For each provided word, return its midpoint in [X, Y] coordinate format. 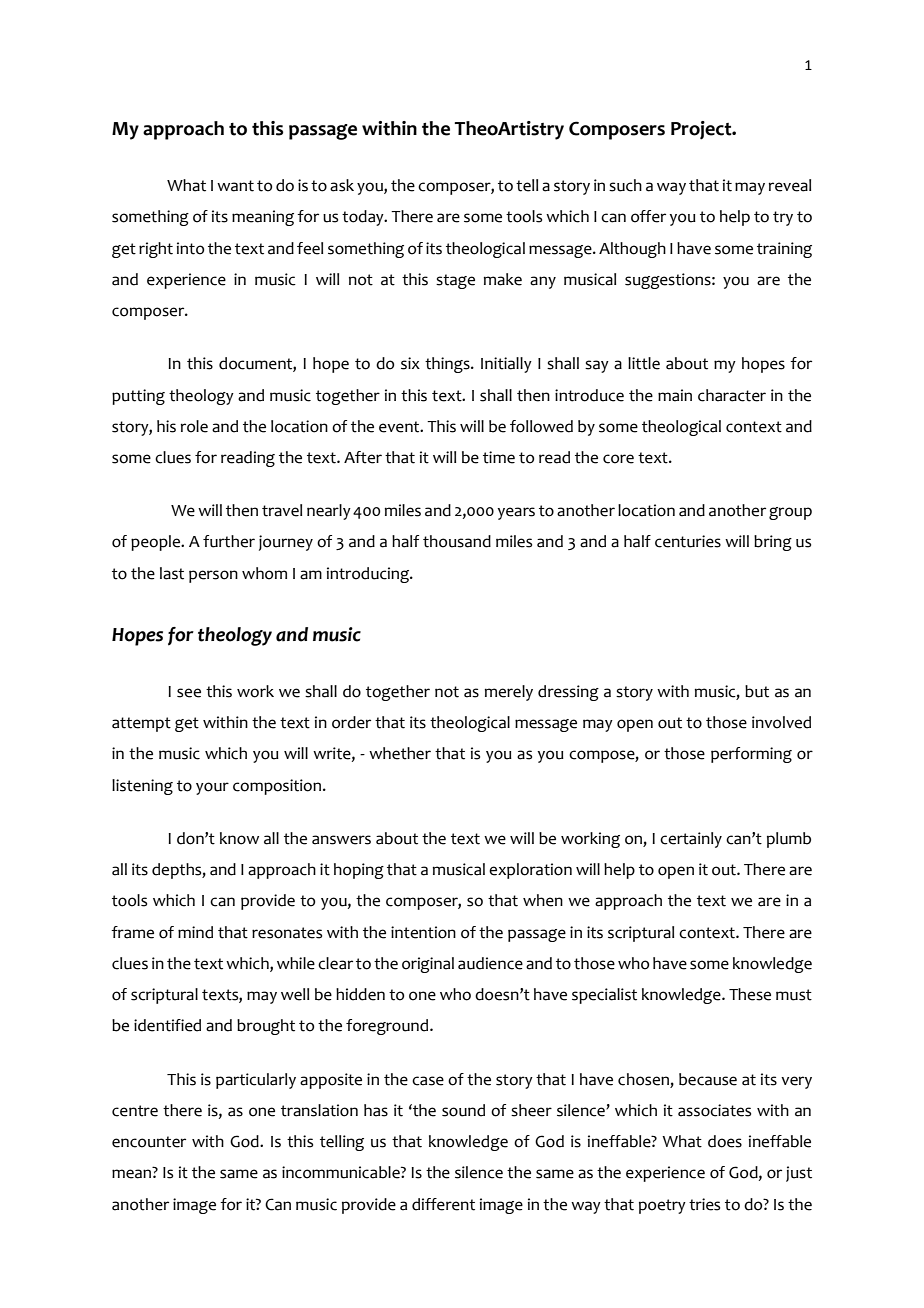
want [235, 186]
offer [648, 216]
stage [455, 281]
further [229, 541]
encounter [149, 1142]
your [212, 788]
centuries [688, 541]
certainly [691, 840]
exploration [530, 871]
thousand [457, 541]
